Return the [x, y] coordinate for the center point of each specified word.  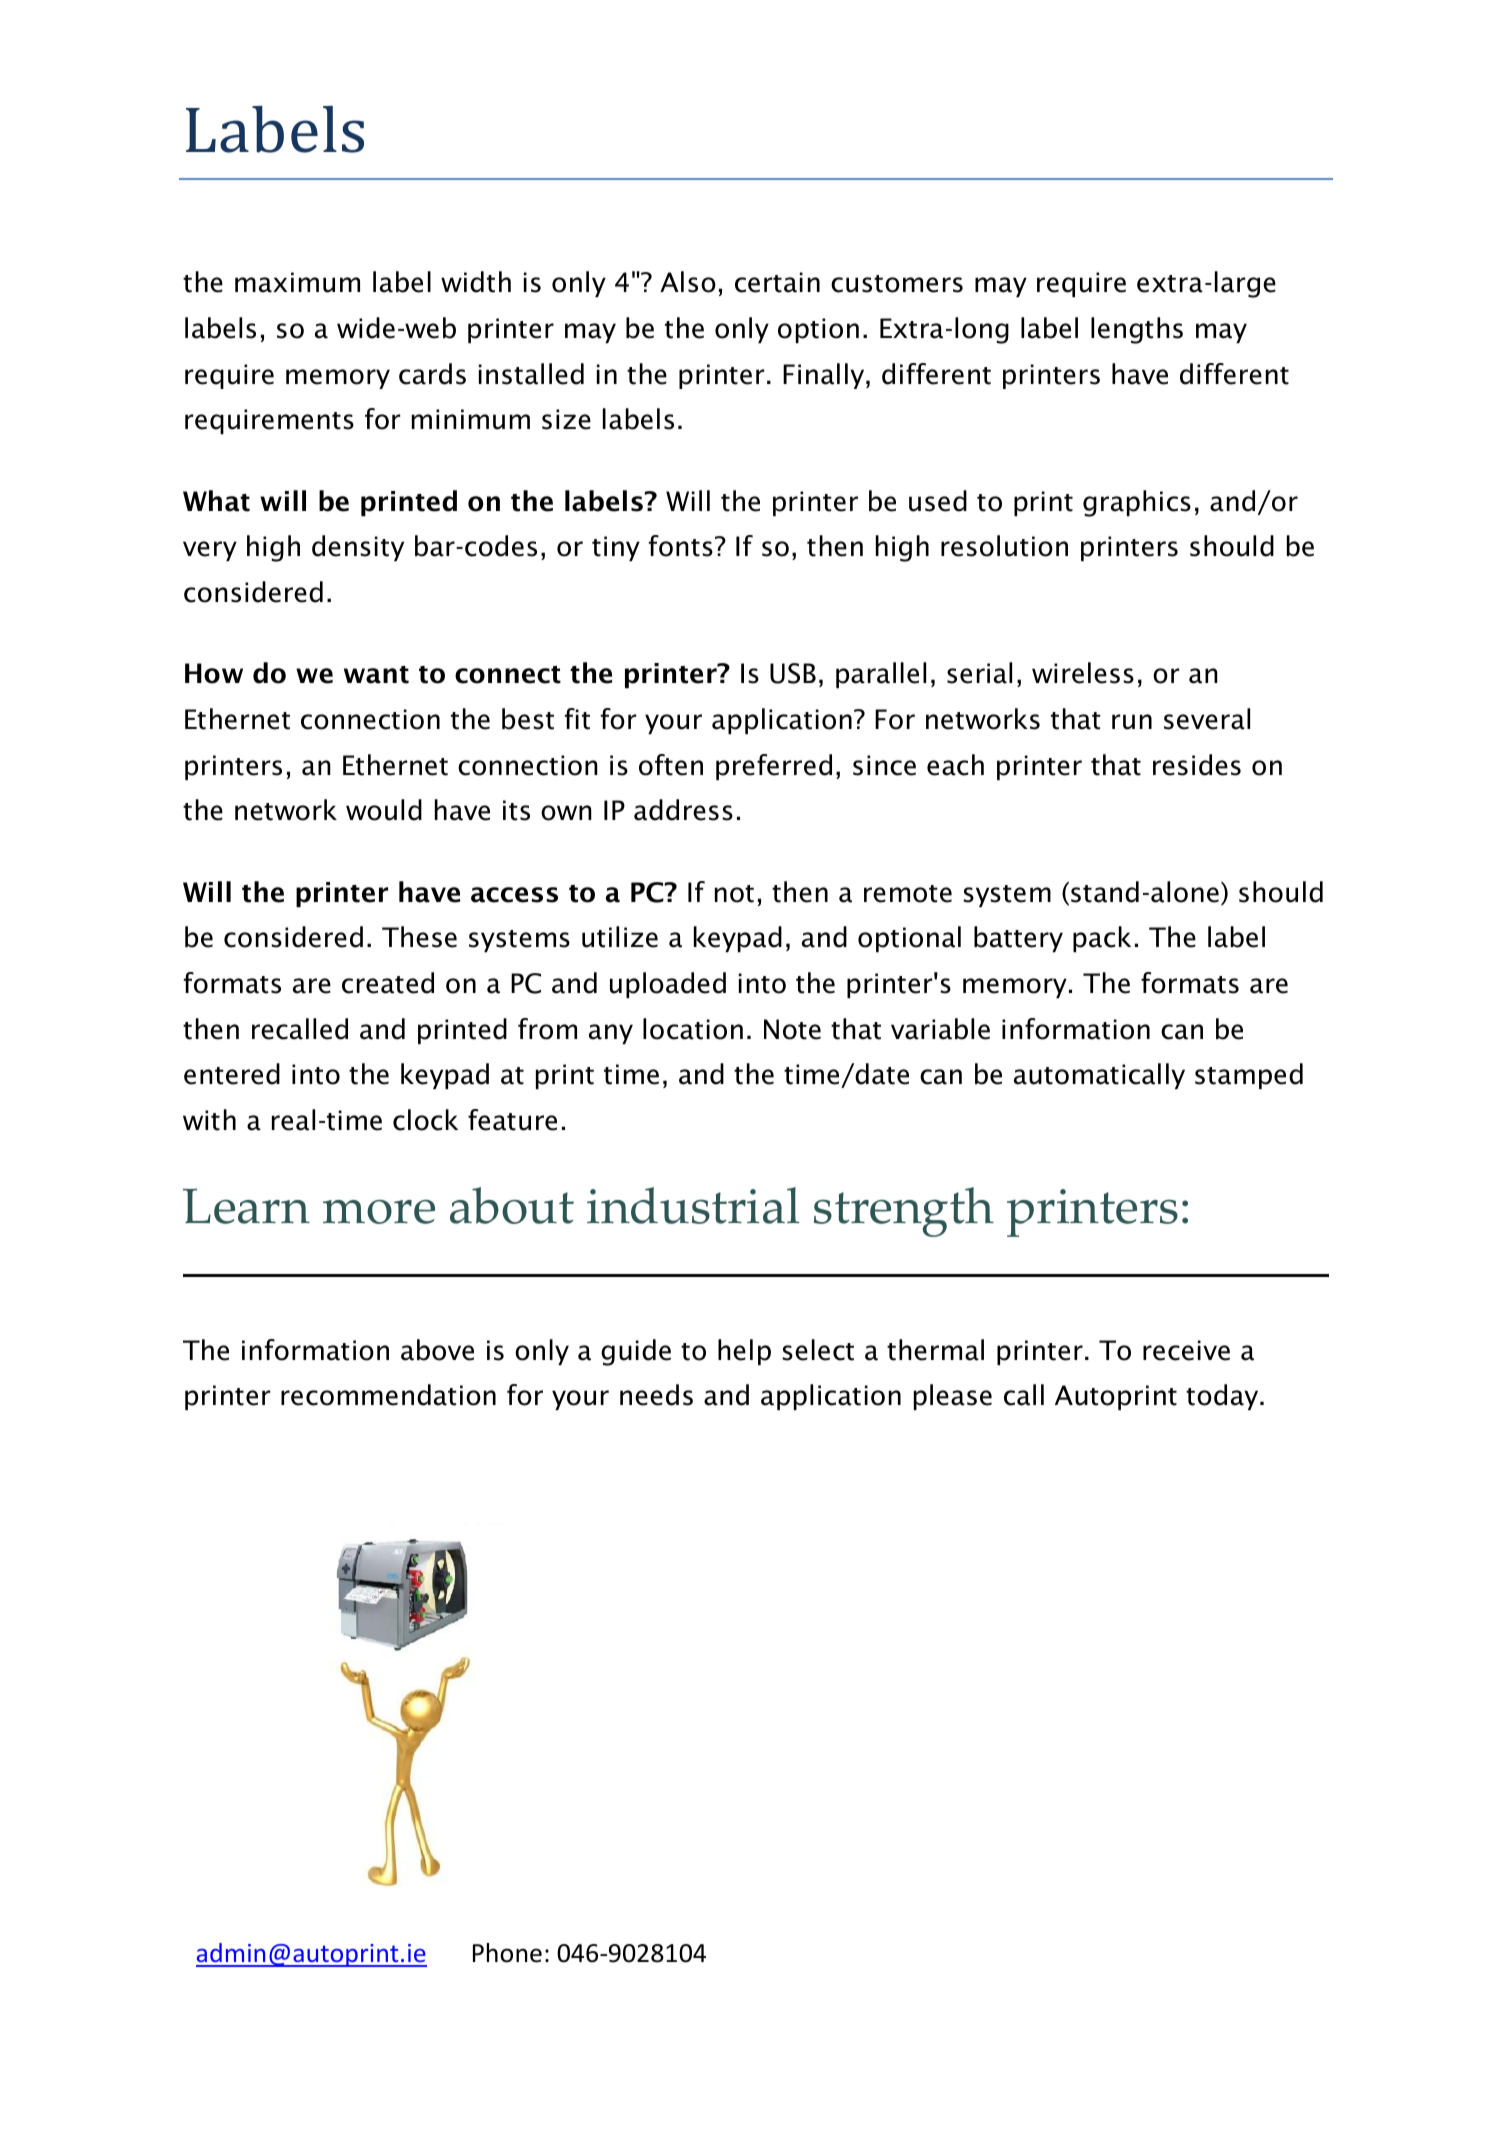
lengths [1137, 330]
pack [1102, 939]
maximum [297, 282]
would [384, 810]
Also [688, 282]
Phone [507, 1953]
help [744, 1352]
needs [656, 1395]
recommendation [388, 1395]
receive [1186, 1350]
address [683, 810]
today [1223, 1397]
